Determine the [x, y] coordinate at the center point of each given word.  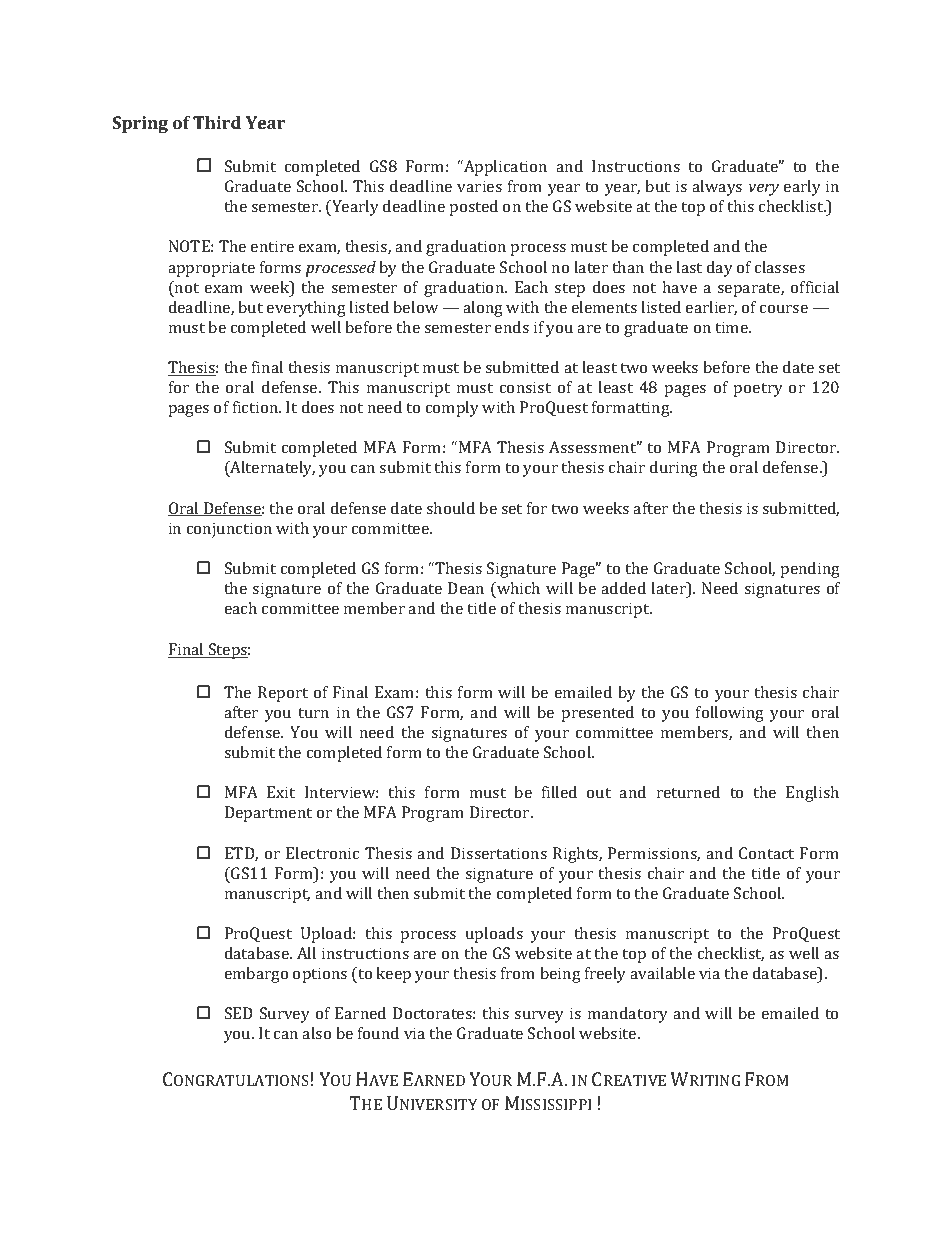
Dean [466, 588]
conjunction [229, 530]
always [717, 188]
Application [504, 168]
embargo [256, 975]
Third [217, 122]
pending [810, 570]
